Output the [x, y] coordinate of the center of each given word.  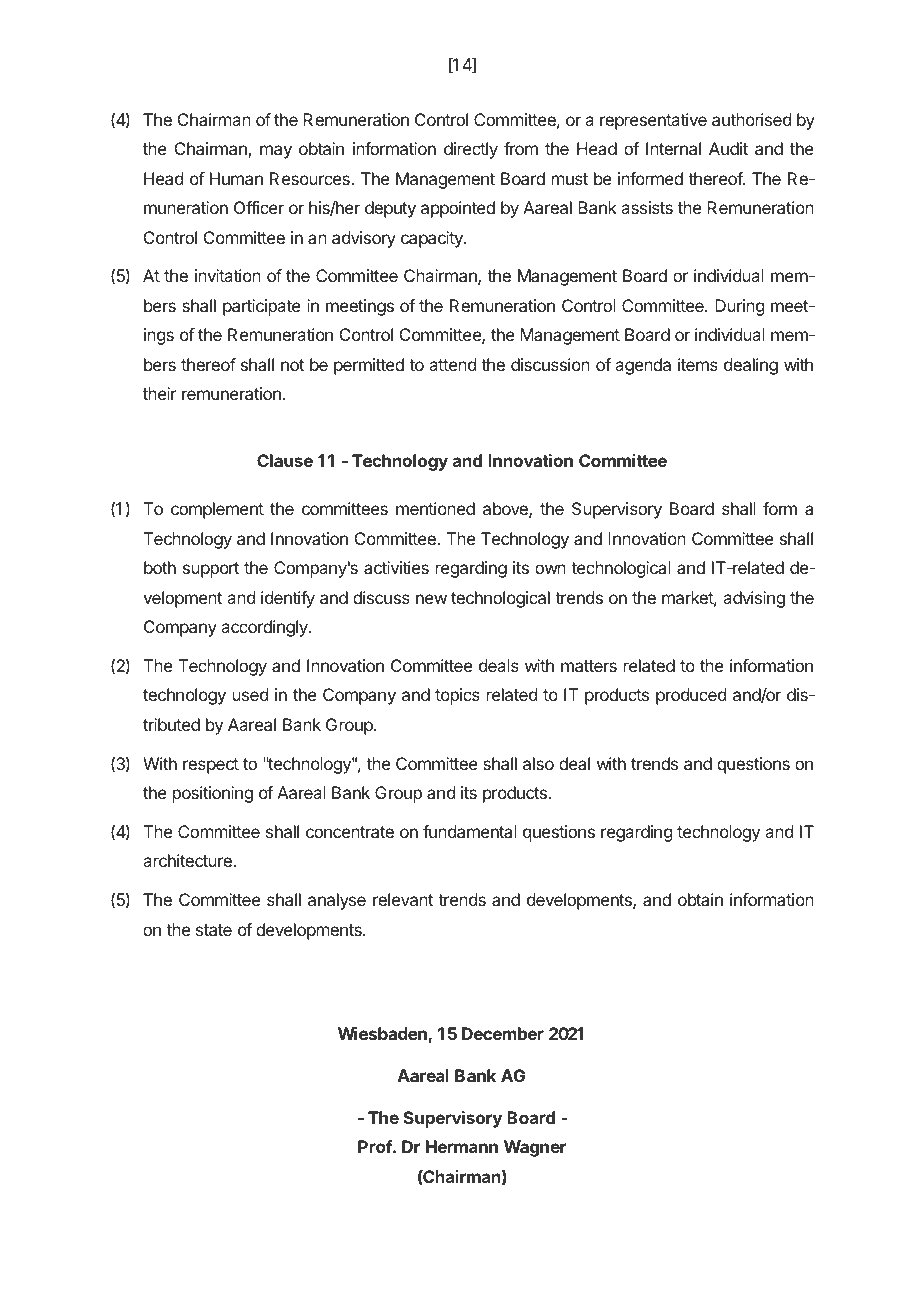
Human [236, 178]
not [292, 365]
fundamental [470, 831]
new [431, 599]
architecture [188, 860]
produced [691, 696]
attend [452, 364]
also [538, 763]
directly [471, 150]
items [698, 364]
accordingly [265, 628]
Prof [376, 1146]
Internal [673, 148]
